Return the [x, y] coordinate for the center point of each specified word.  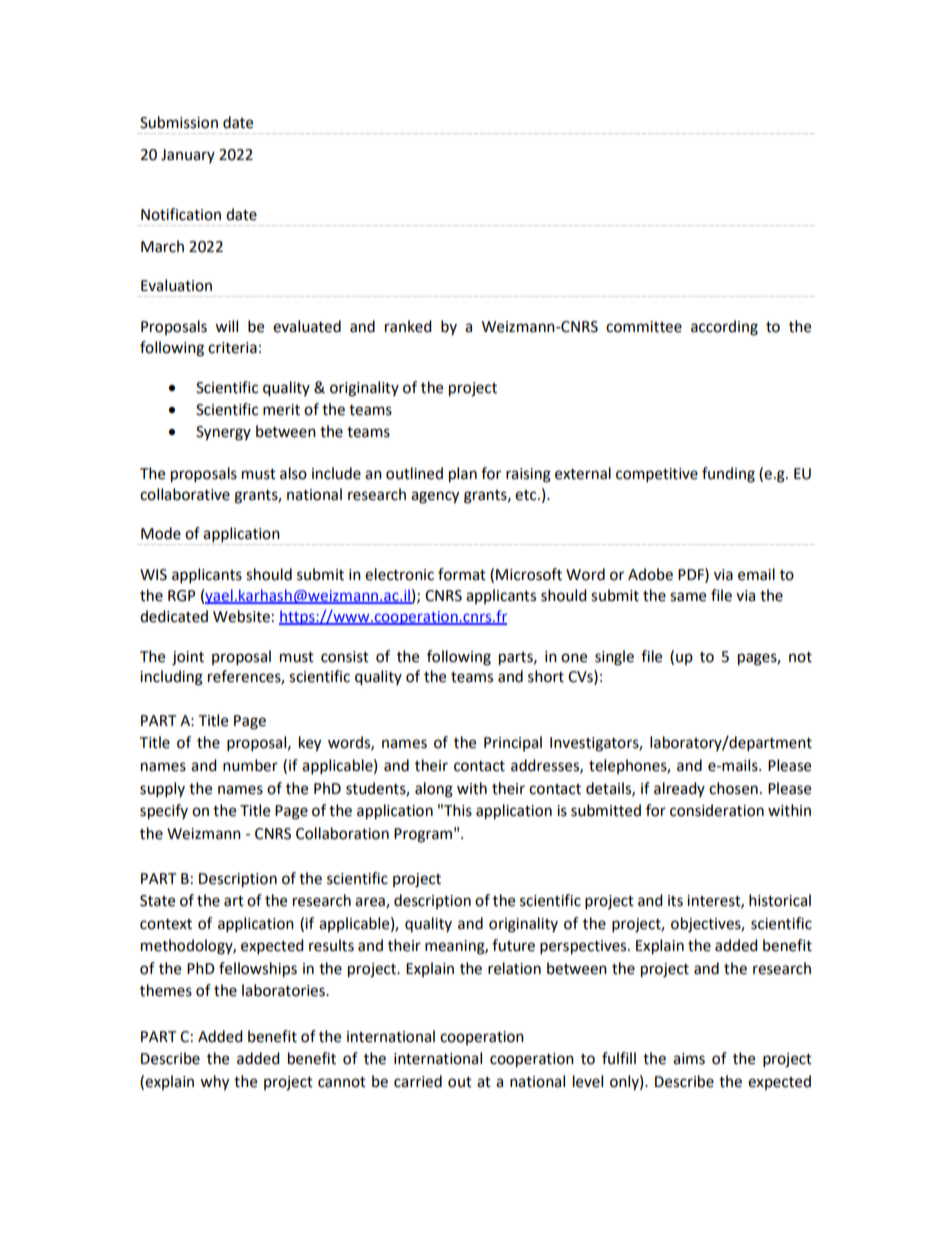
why [214, 1083]
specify [164, 812]
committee [644, 327]
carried [418, 1081]
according [724, 328]
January [188, 156]
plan [463, 475]
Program [423, 835]
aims [689, 1059]
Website [241, 616]
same [688, 597]
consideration [717, 810]
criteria [232, 348]
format [462, 574]
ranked [408, 326]
